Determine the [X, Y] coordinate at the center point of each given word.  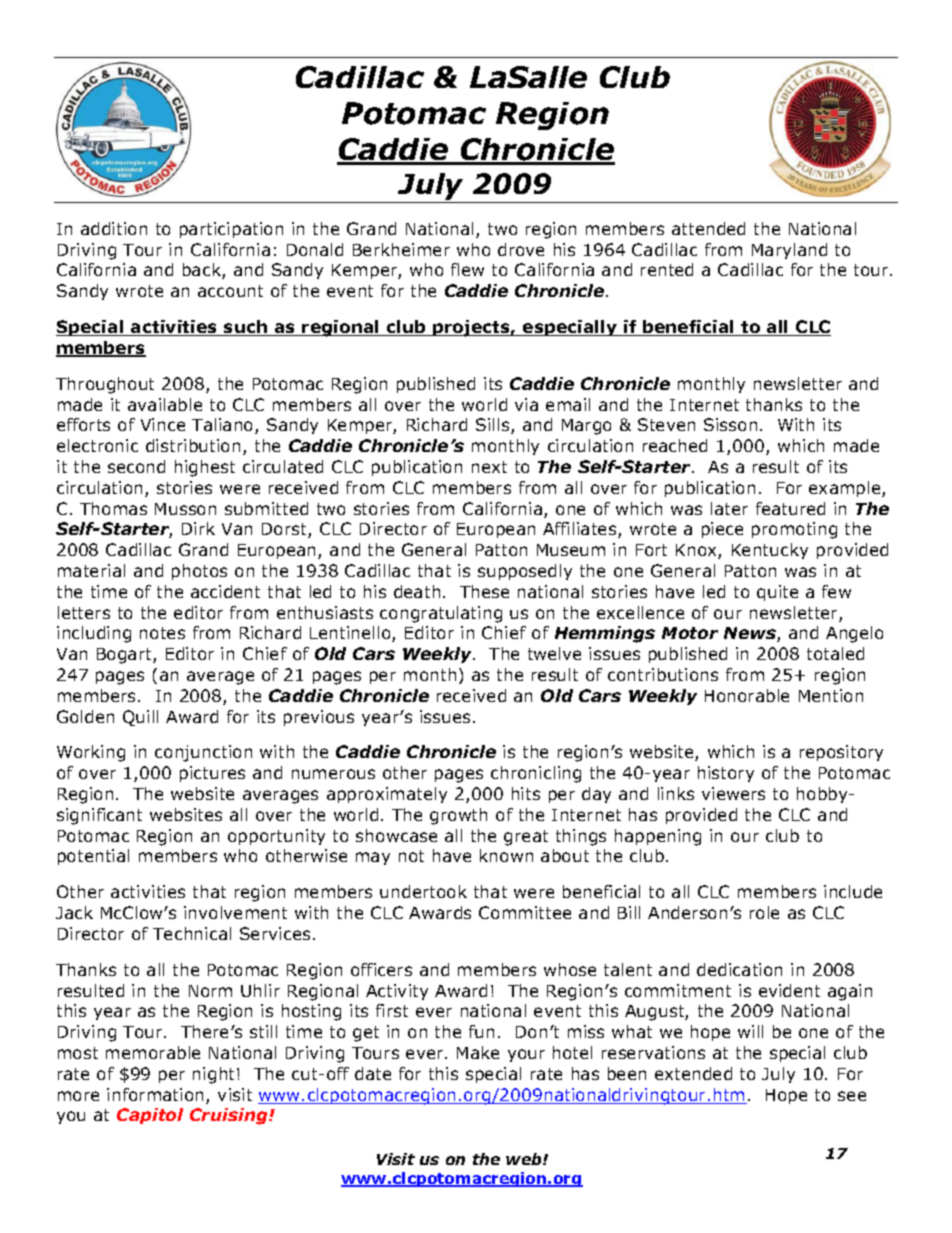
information [157, 1096]
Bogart [125, 656]
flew [467, 269]
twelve [554, 653]
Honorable [747, 695]
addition [114, 228]
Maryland [789, 251]
